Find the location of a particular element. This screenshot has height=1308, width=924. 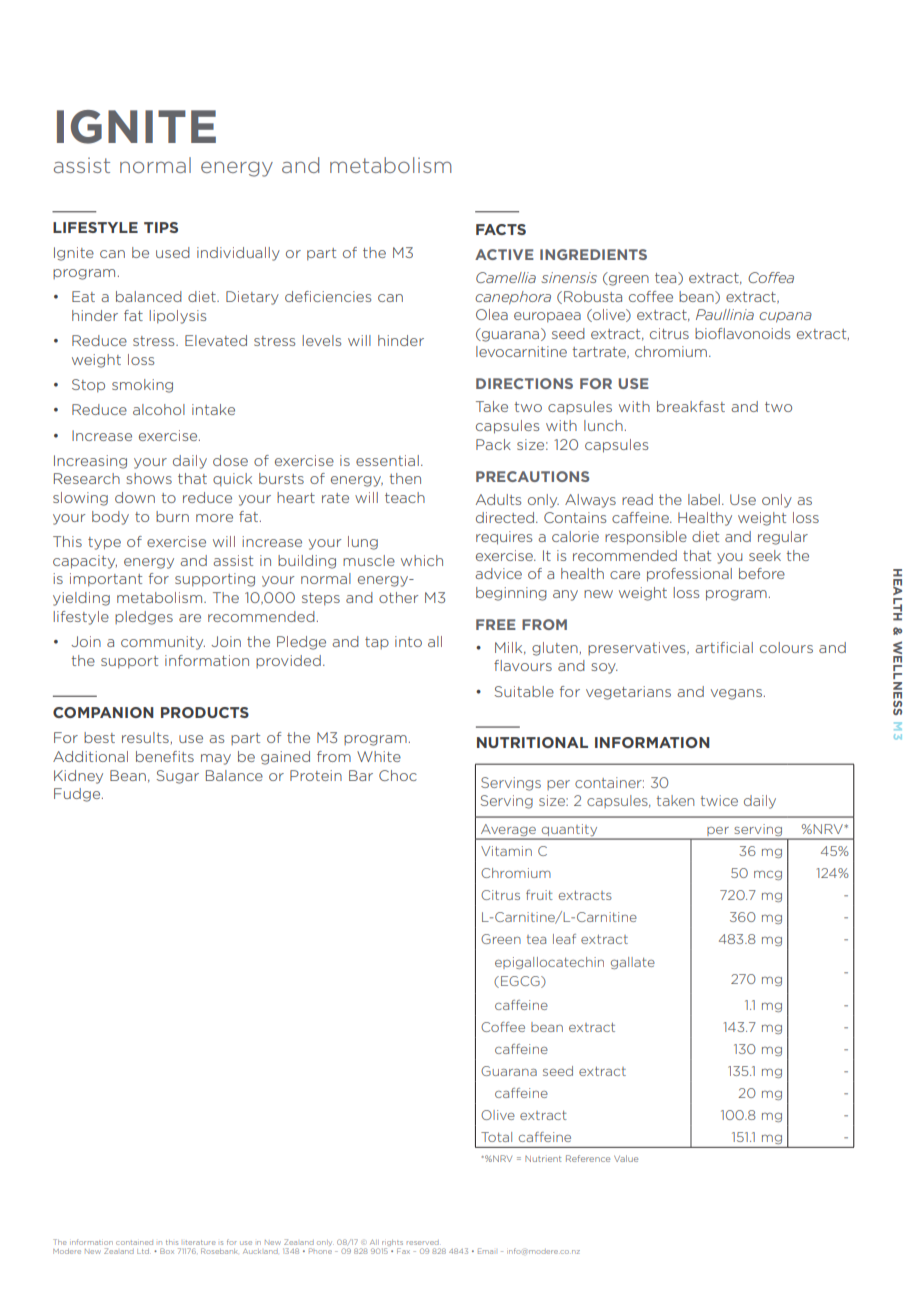

teach is located at coordinates (405, 497).
